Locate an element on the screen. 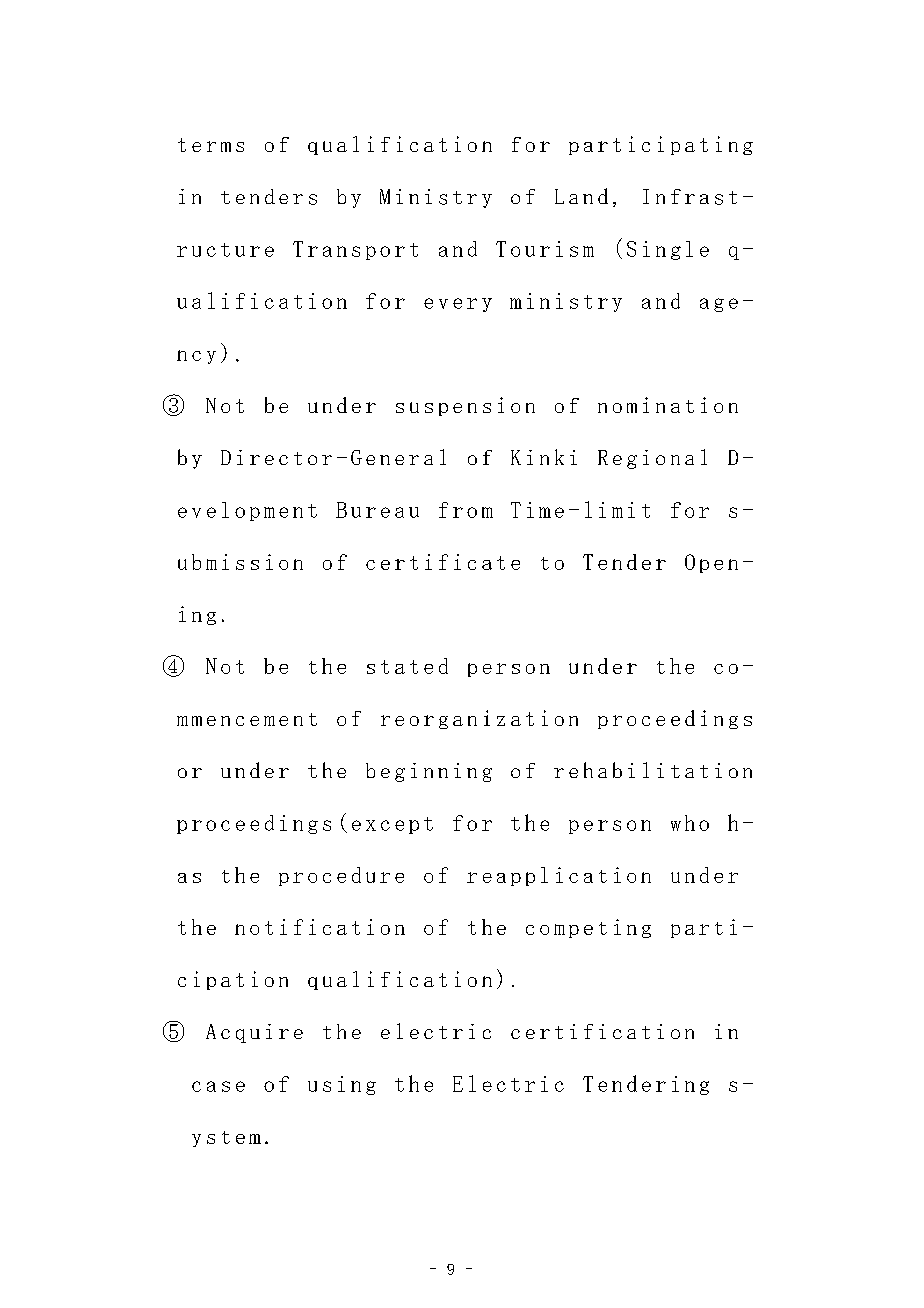 The image size is (924, 1308). using is located at coordinates (342, 1085).
